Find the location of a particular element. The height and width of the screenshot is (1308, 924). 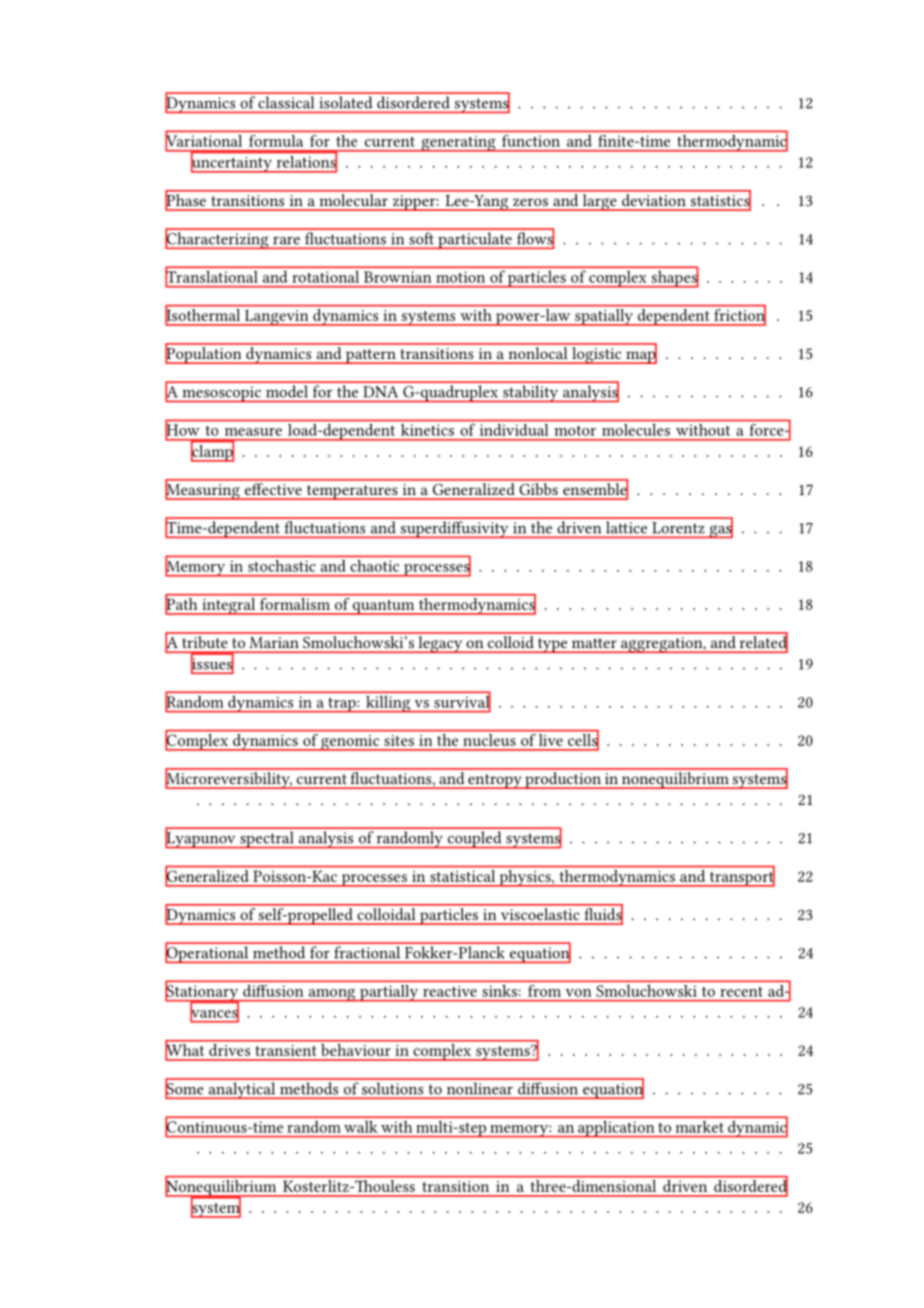

among is located at coordinates (332, 995).
